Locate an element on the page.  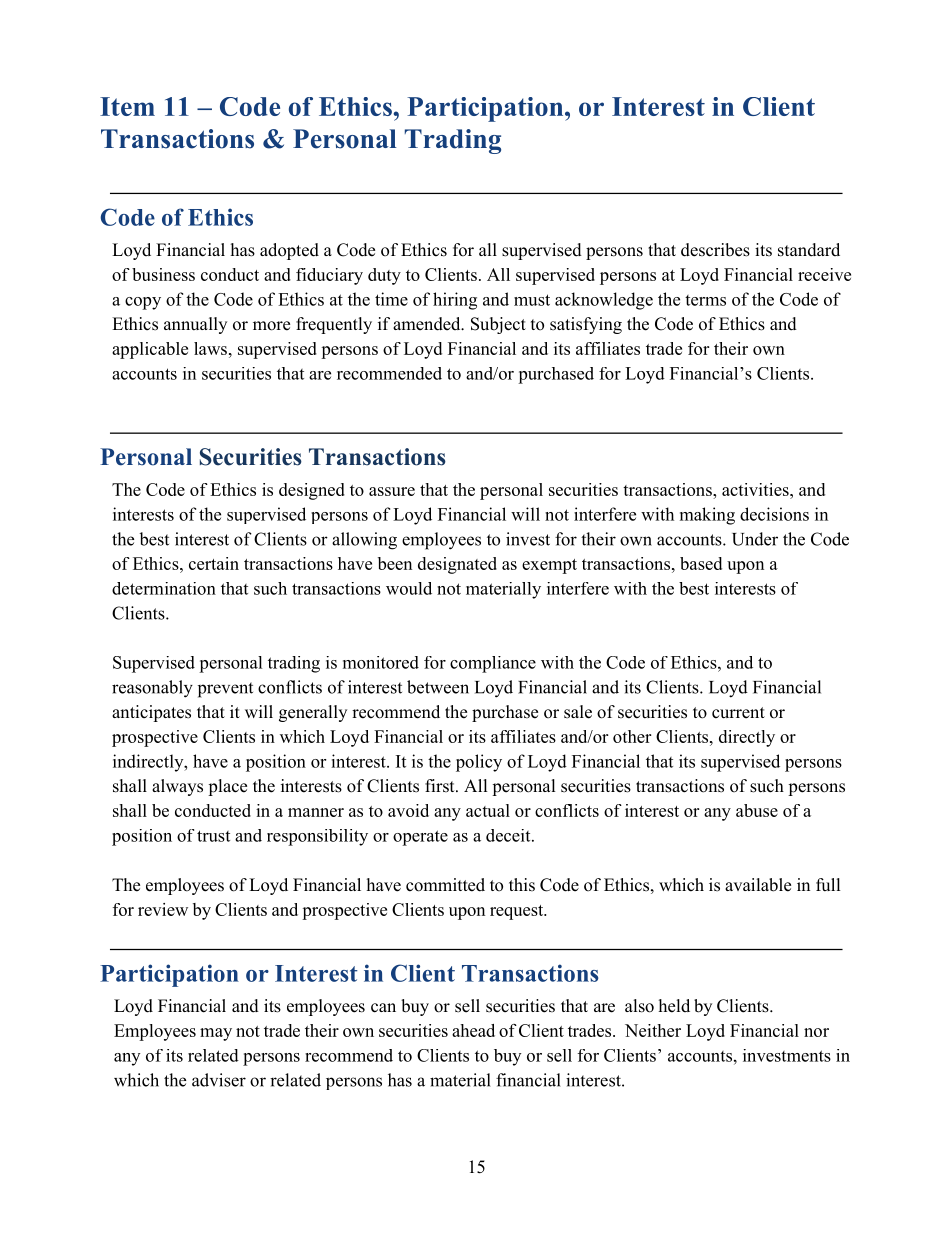
duty is located at coordinates (384, 276).
